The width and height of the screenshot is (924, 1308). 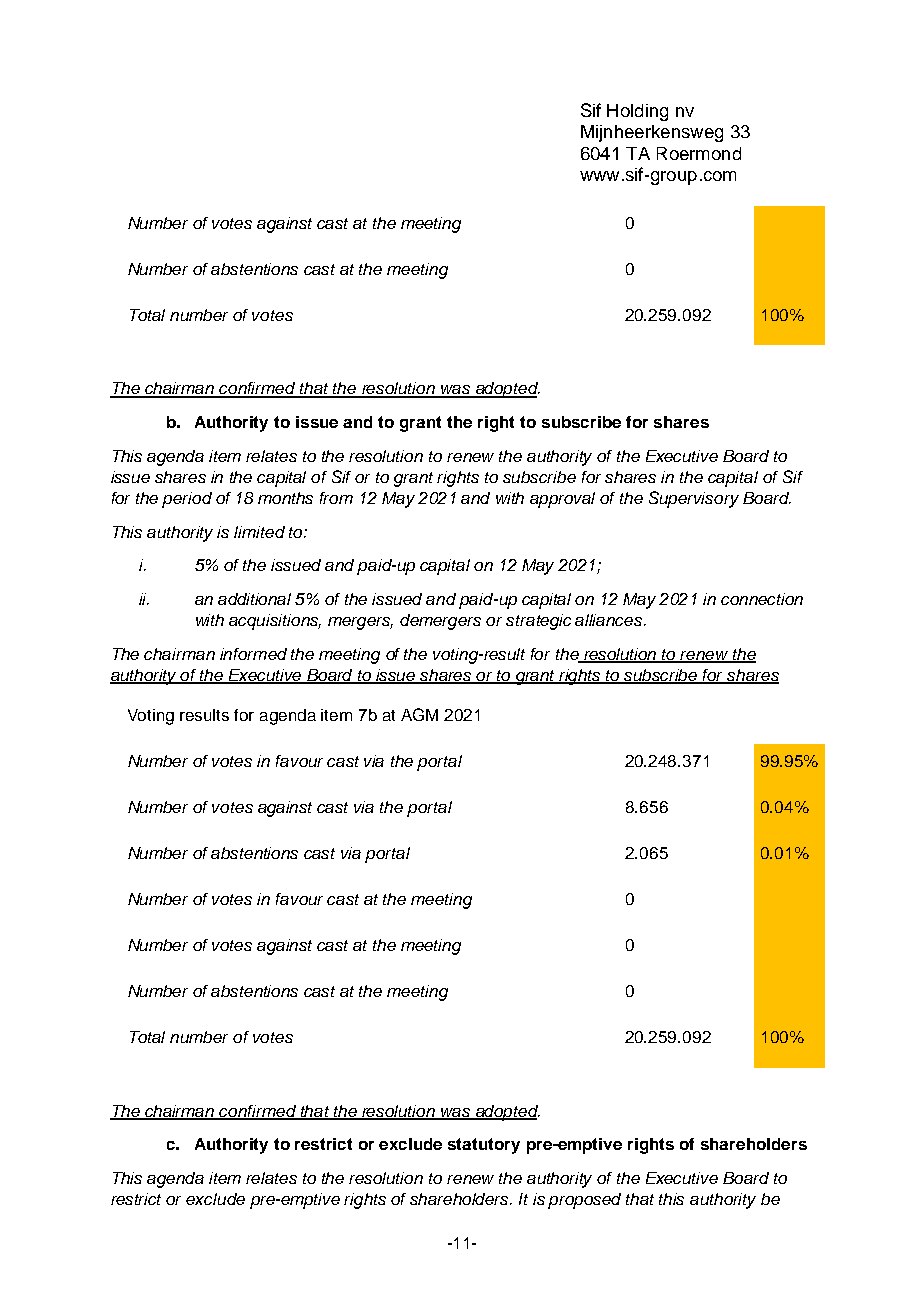 I want to click on Holding, so click(x=637, y=112).
